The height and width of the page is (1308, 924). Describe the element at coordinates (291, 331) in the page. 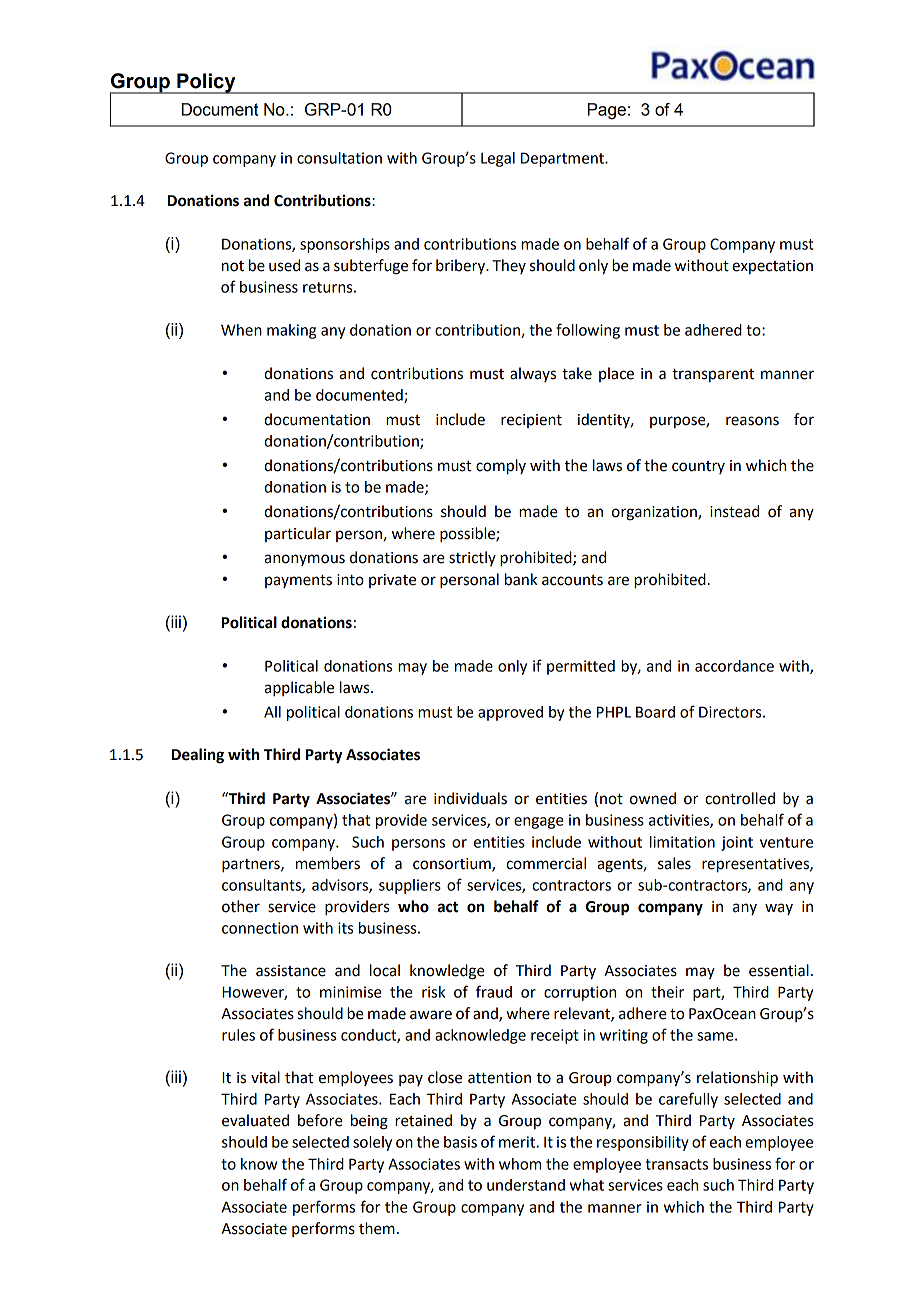

I see `making` at that location.
